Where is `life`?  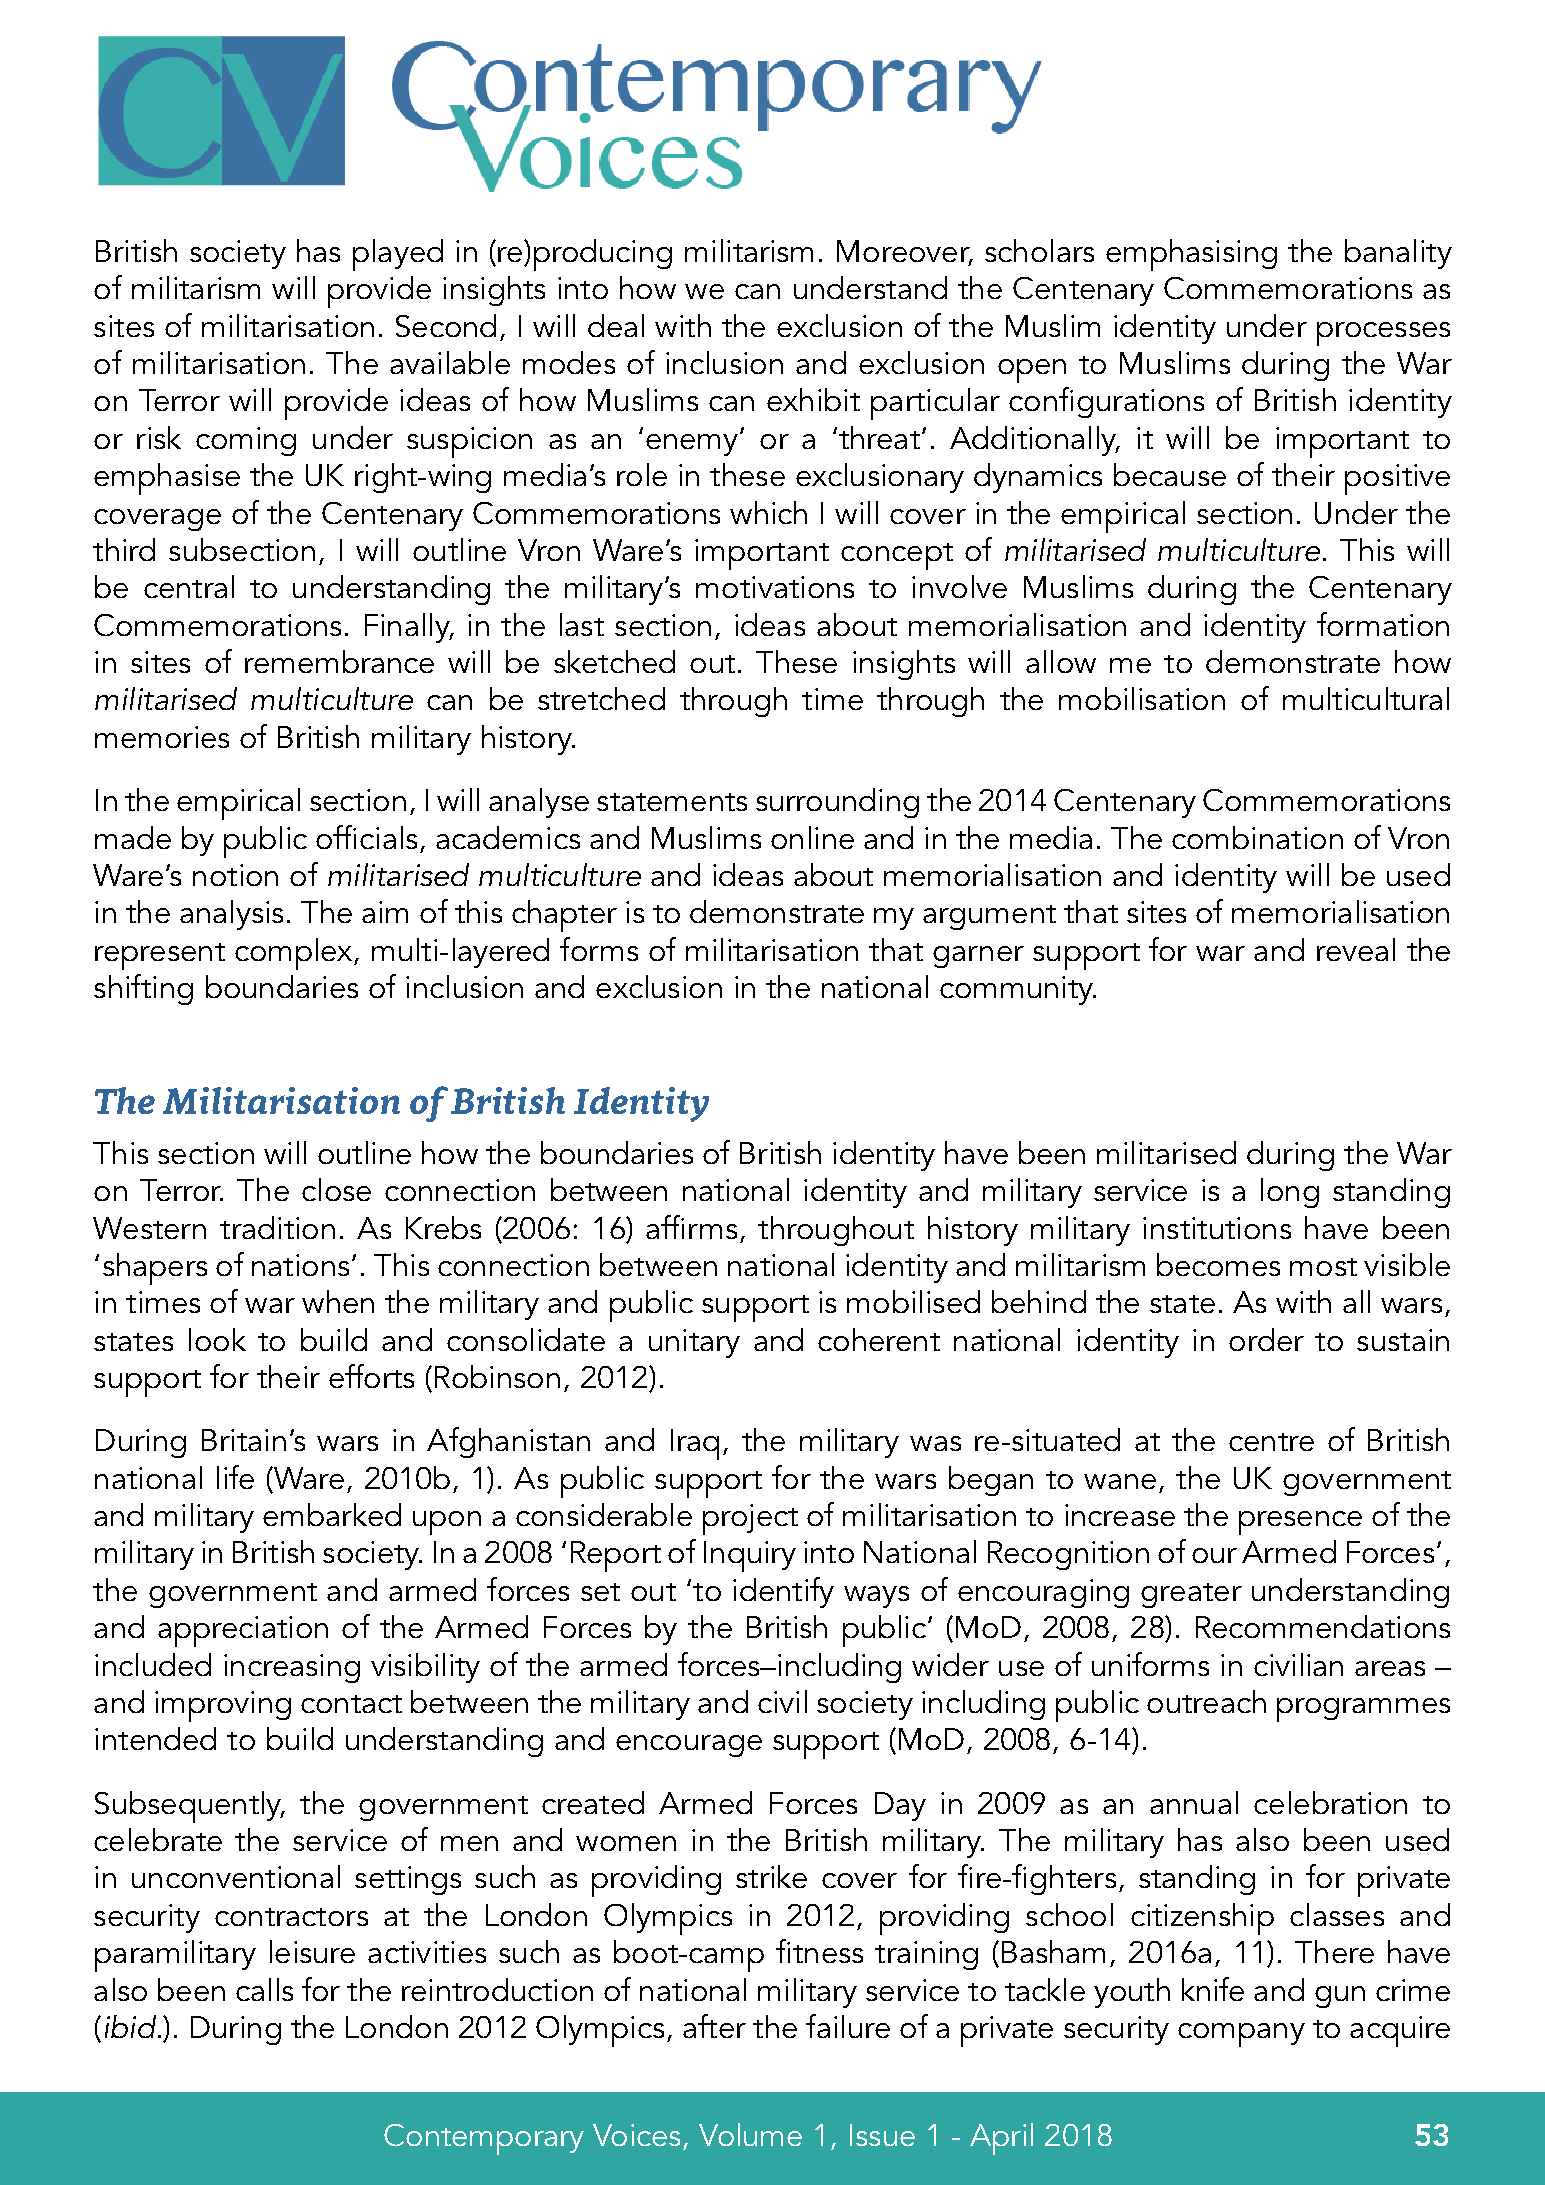 life is located at coordinates (235, 1477).
